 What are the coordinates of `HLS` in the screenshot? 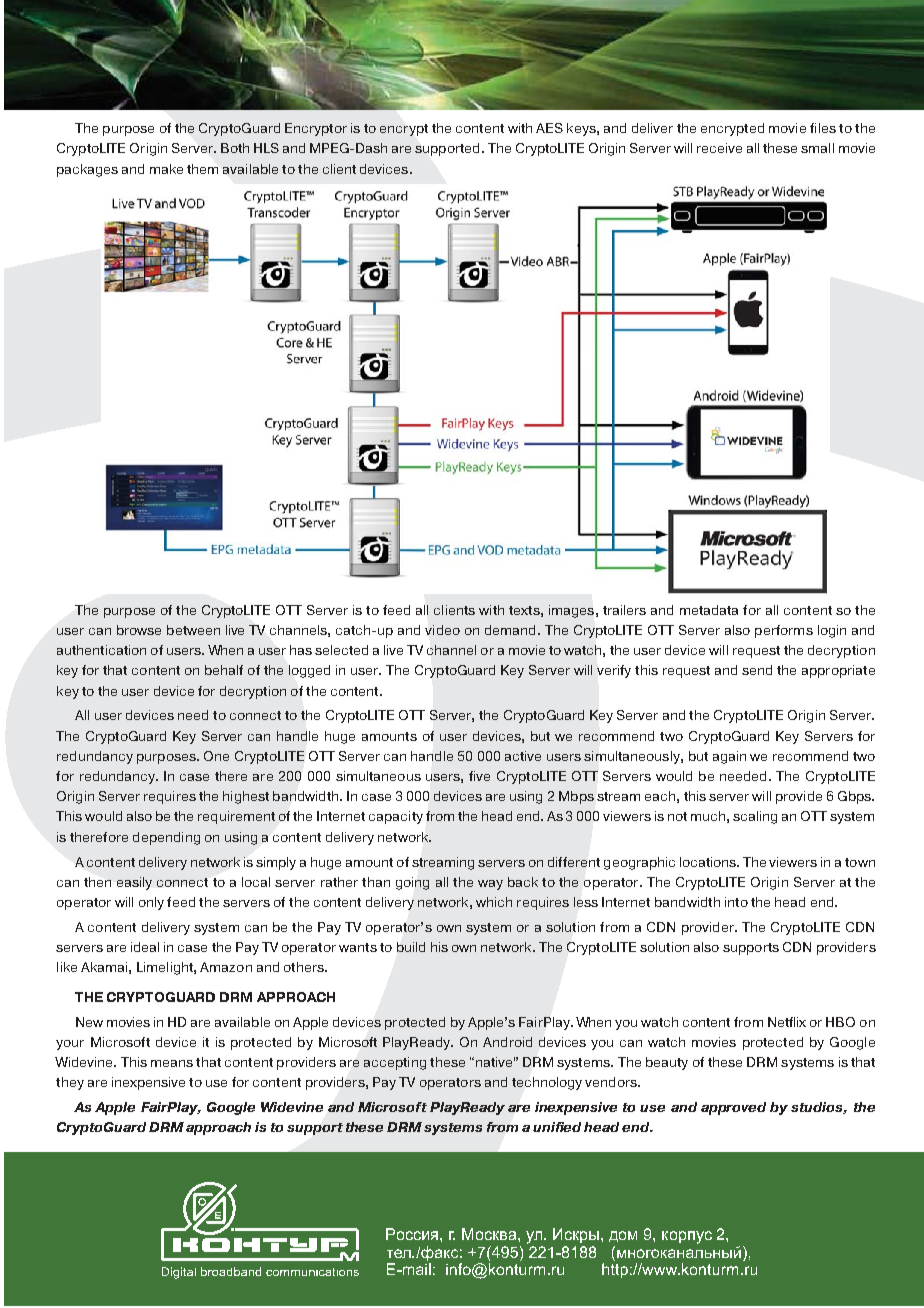 It's located at (266, 148).
